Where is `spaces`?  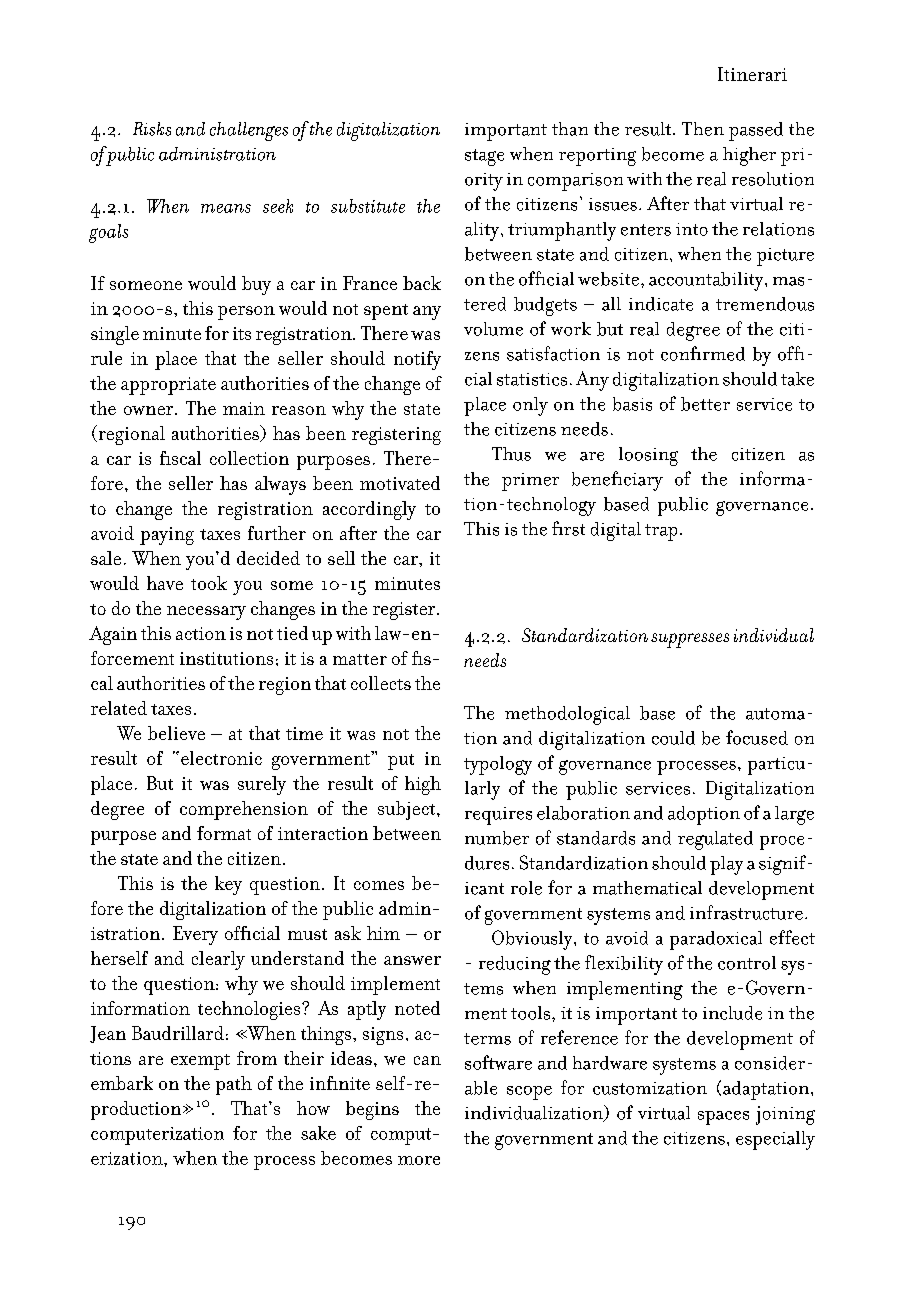
spaces is located at coordinates (723, 1118).
